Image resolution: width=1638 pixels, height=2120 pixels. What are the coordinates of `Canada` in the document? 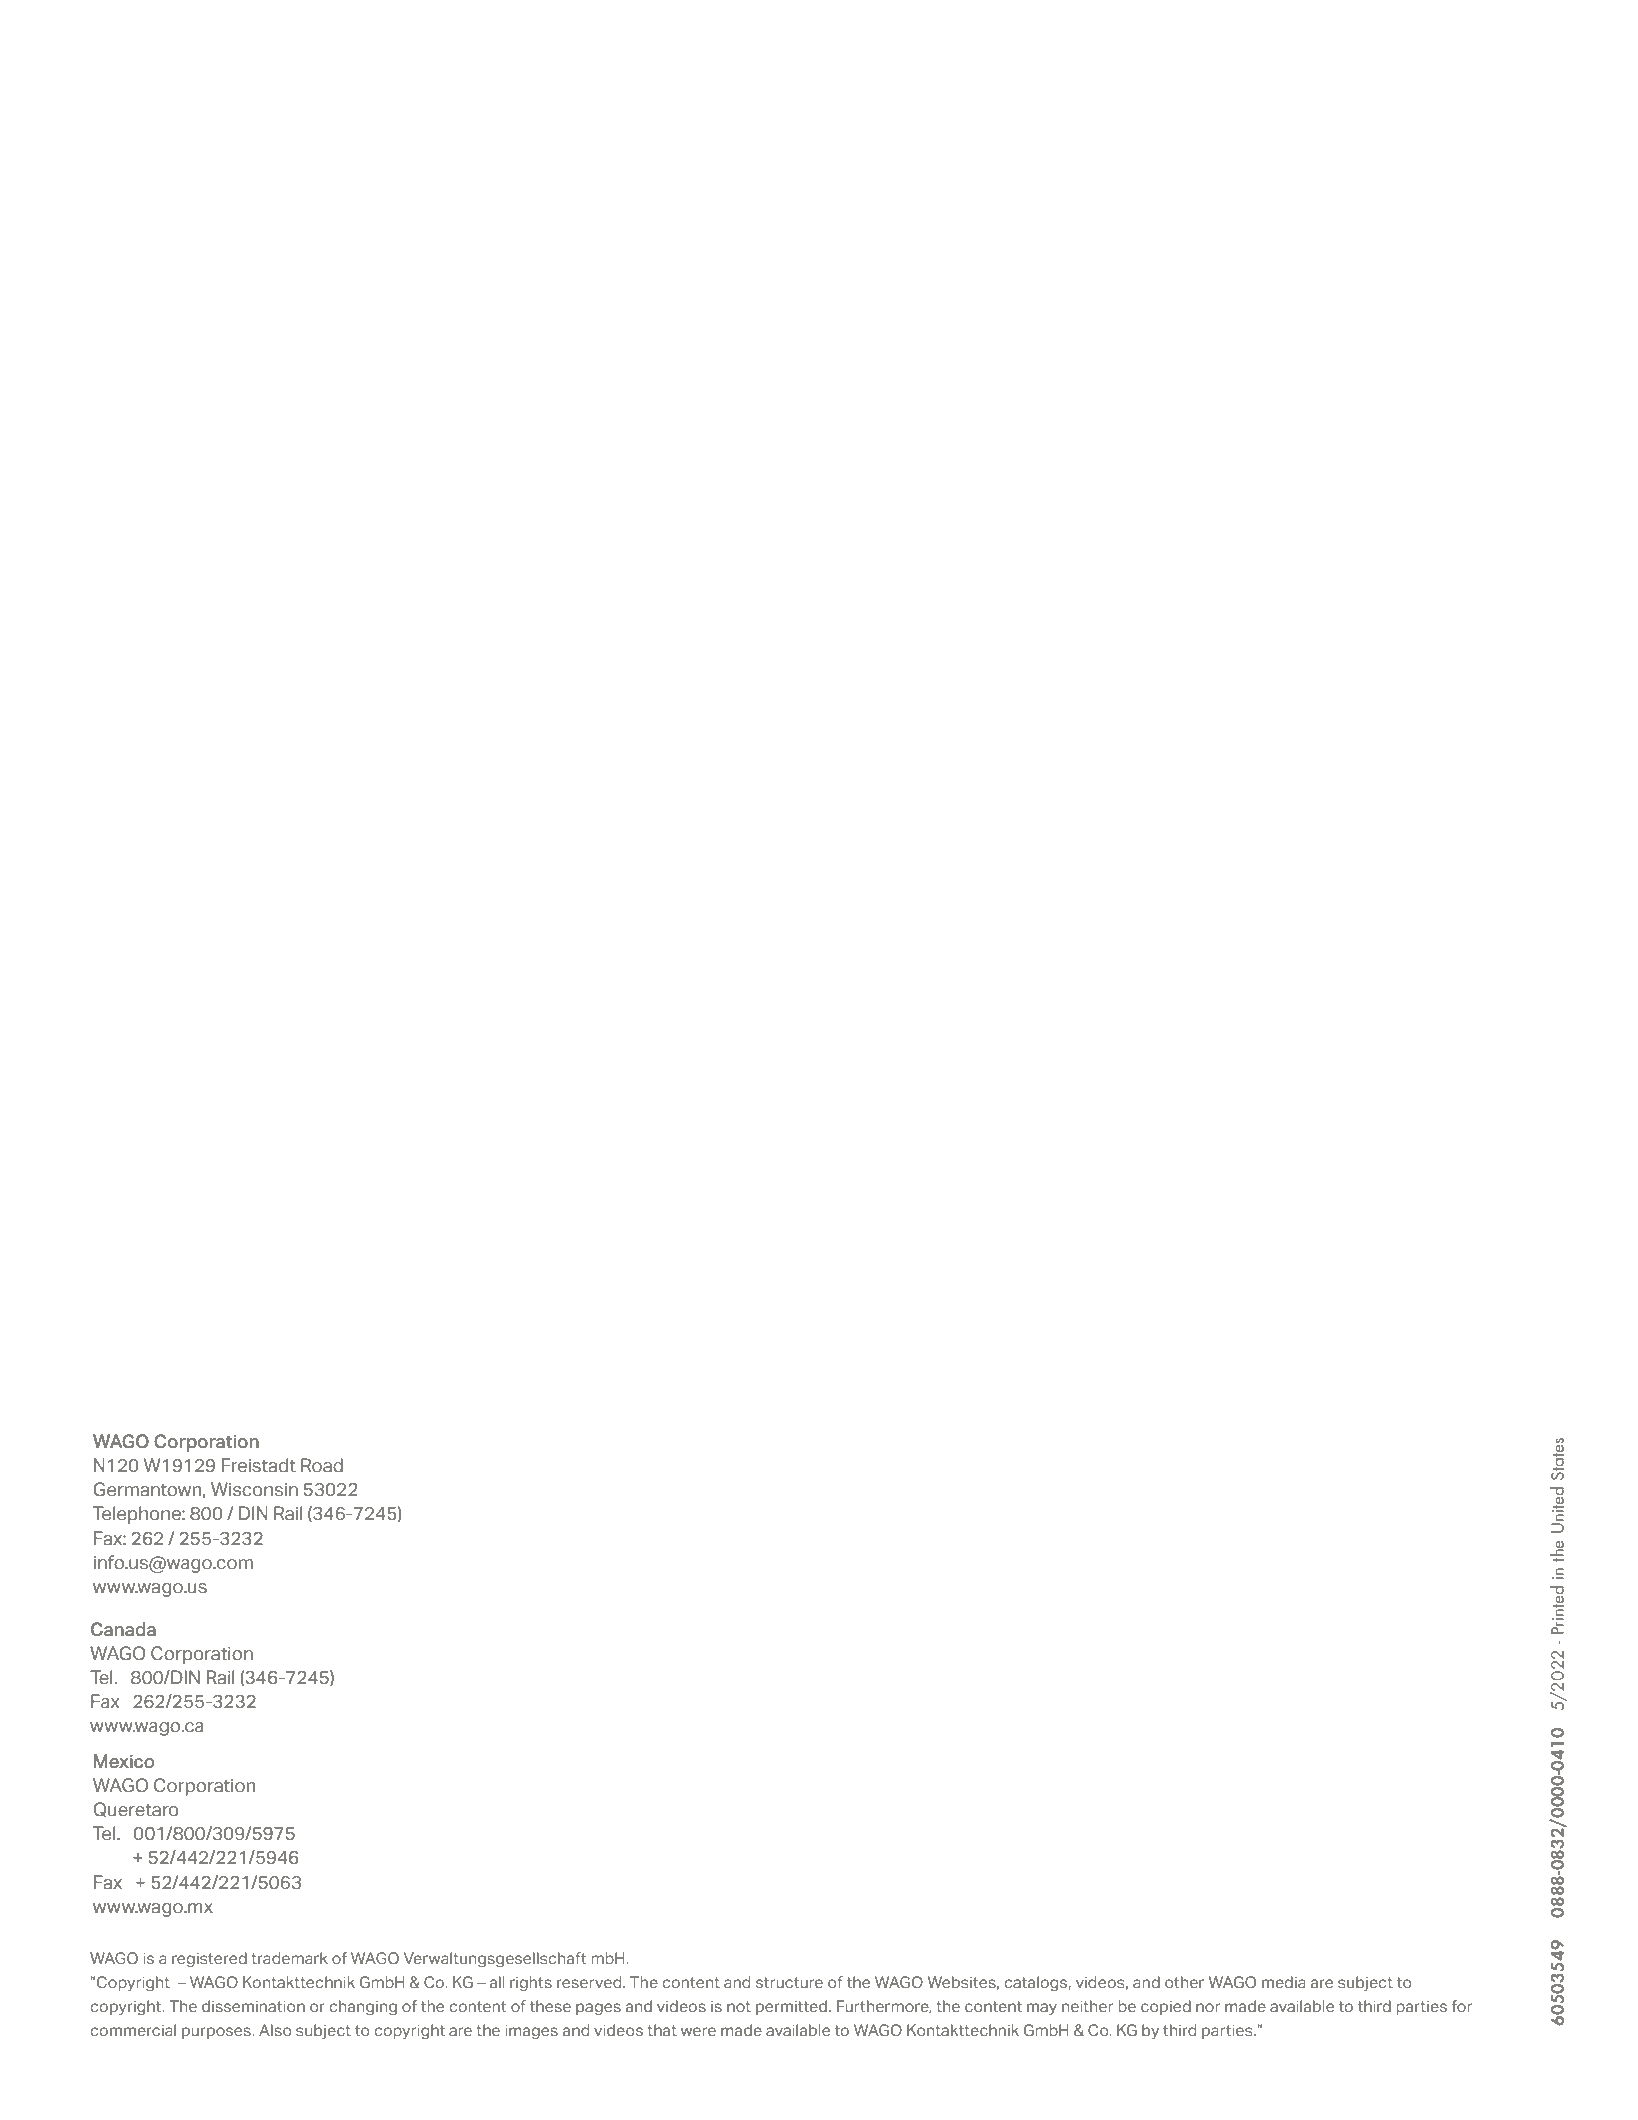 It's located at (123, 1629).
